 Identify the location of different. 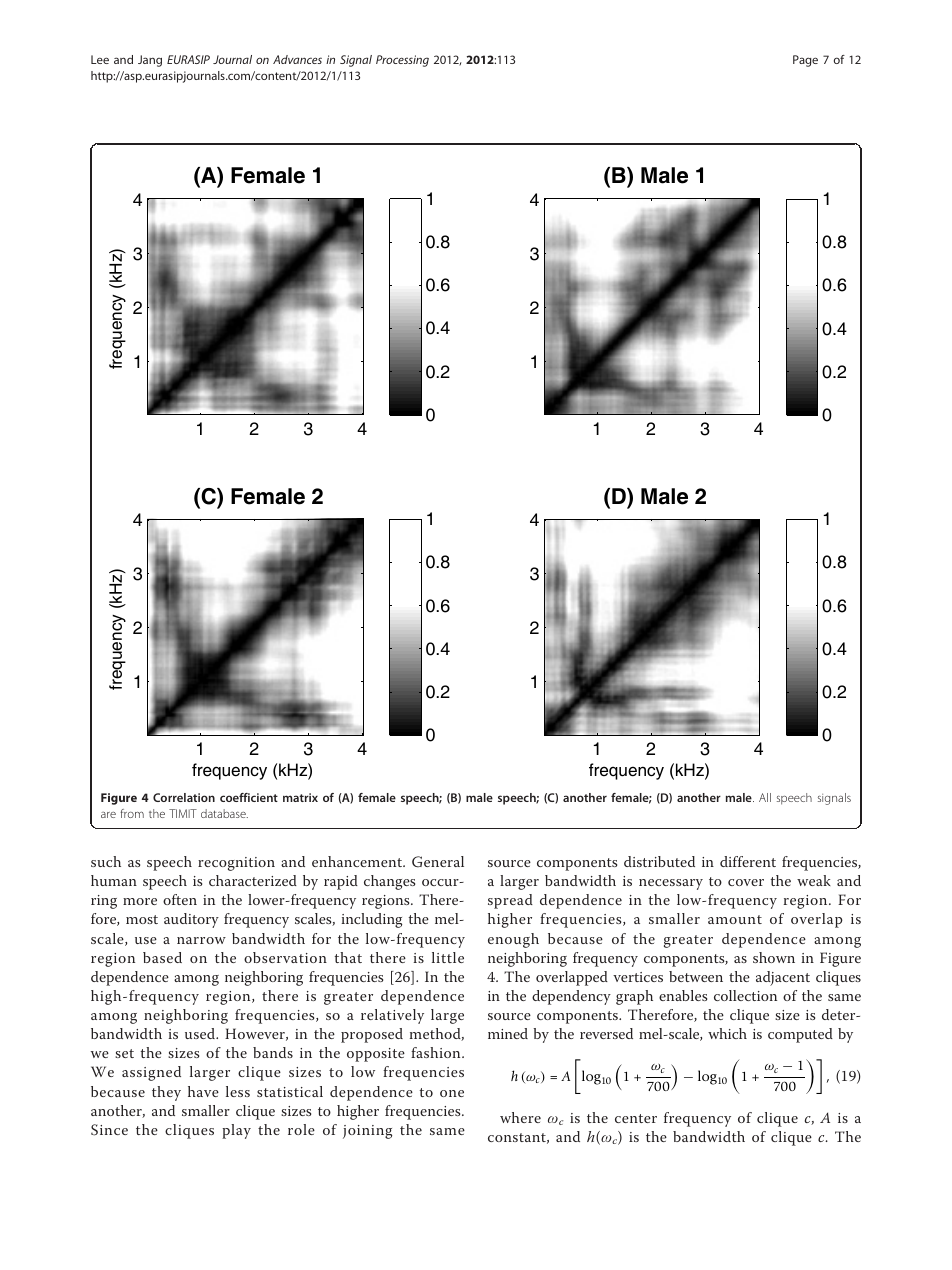
(748, 861).
